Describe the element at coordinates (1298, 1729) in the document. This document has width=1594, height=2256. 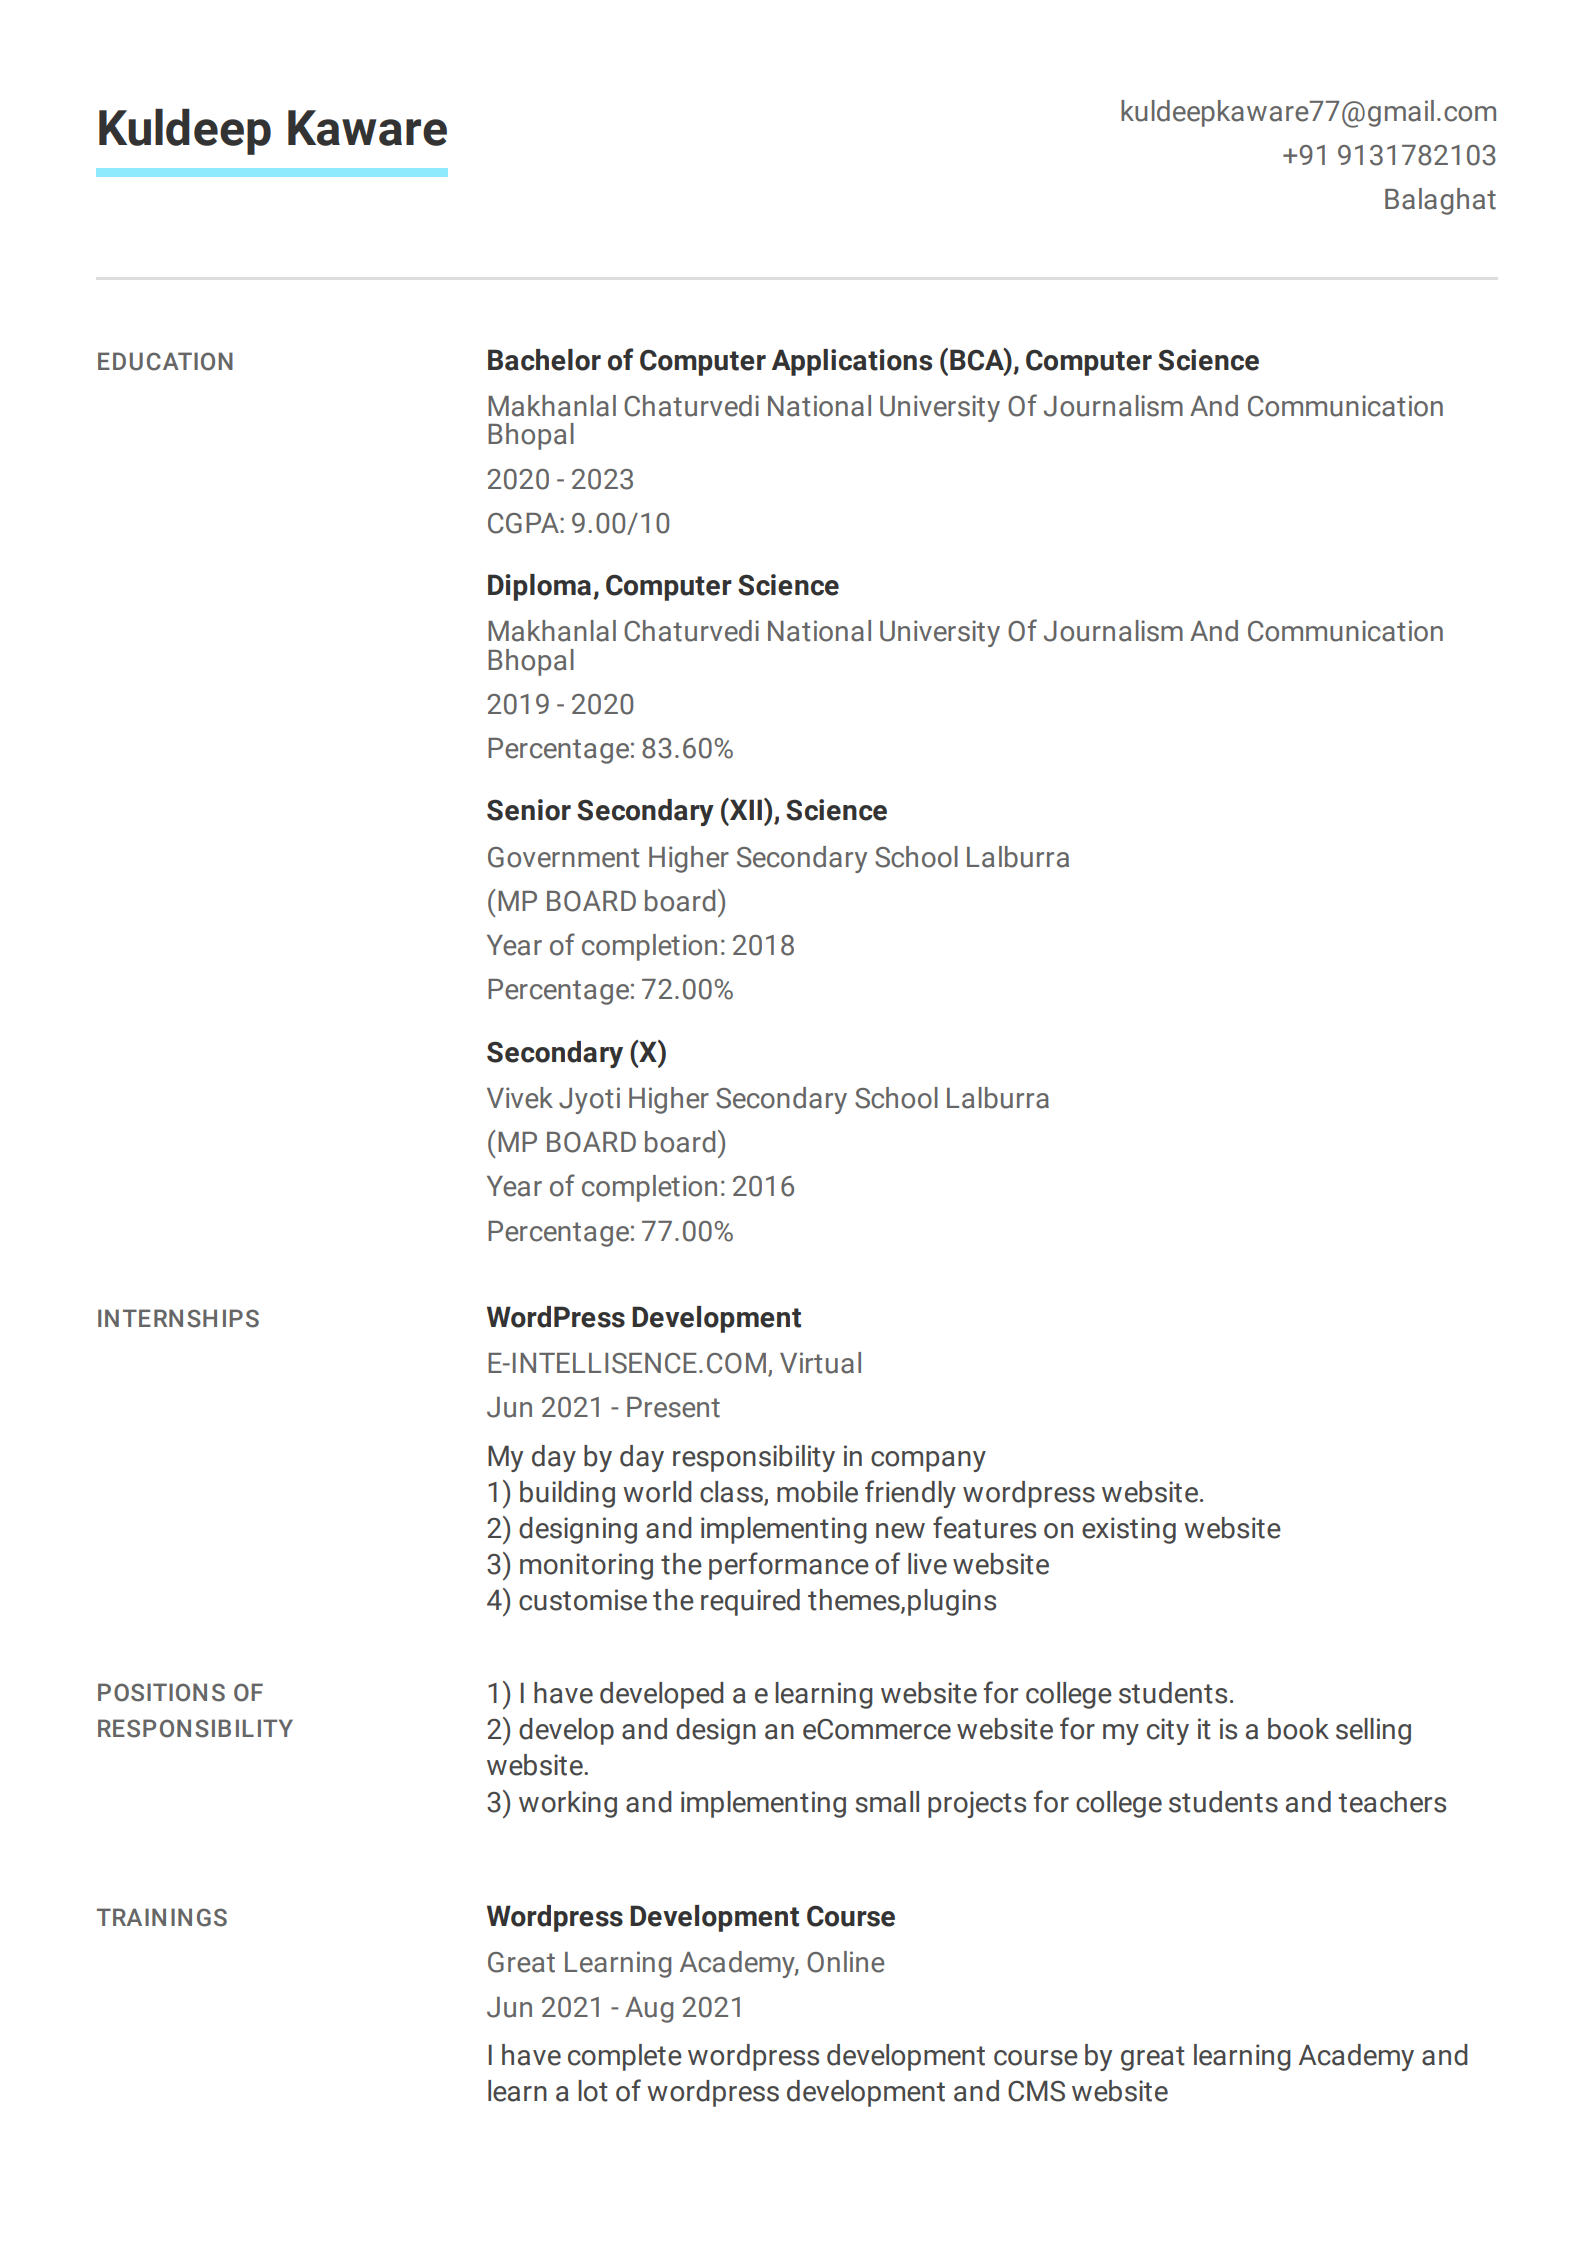
I see `book` at that location.
